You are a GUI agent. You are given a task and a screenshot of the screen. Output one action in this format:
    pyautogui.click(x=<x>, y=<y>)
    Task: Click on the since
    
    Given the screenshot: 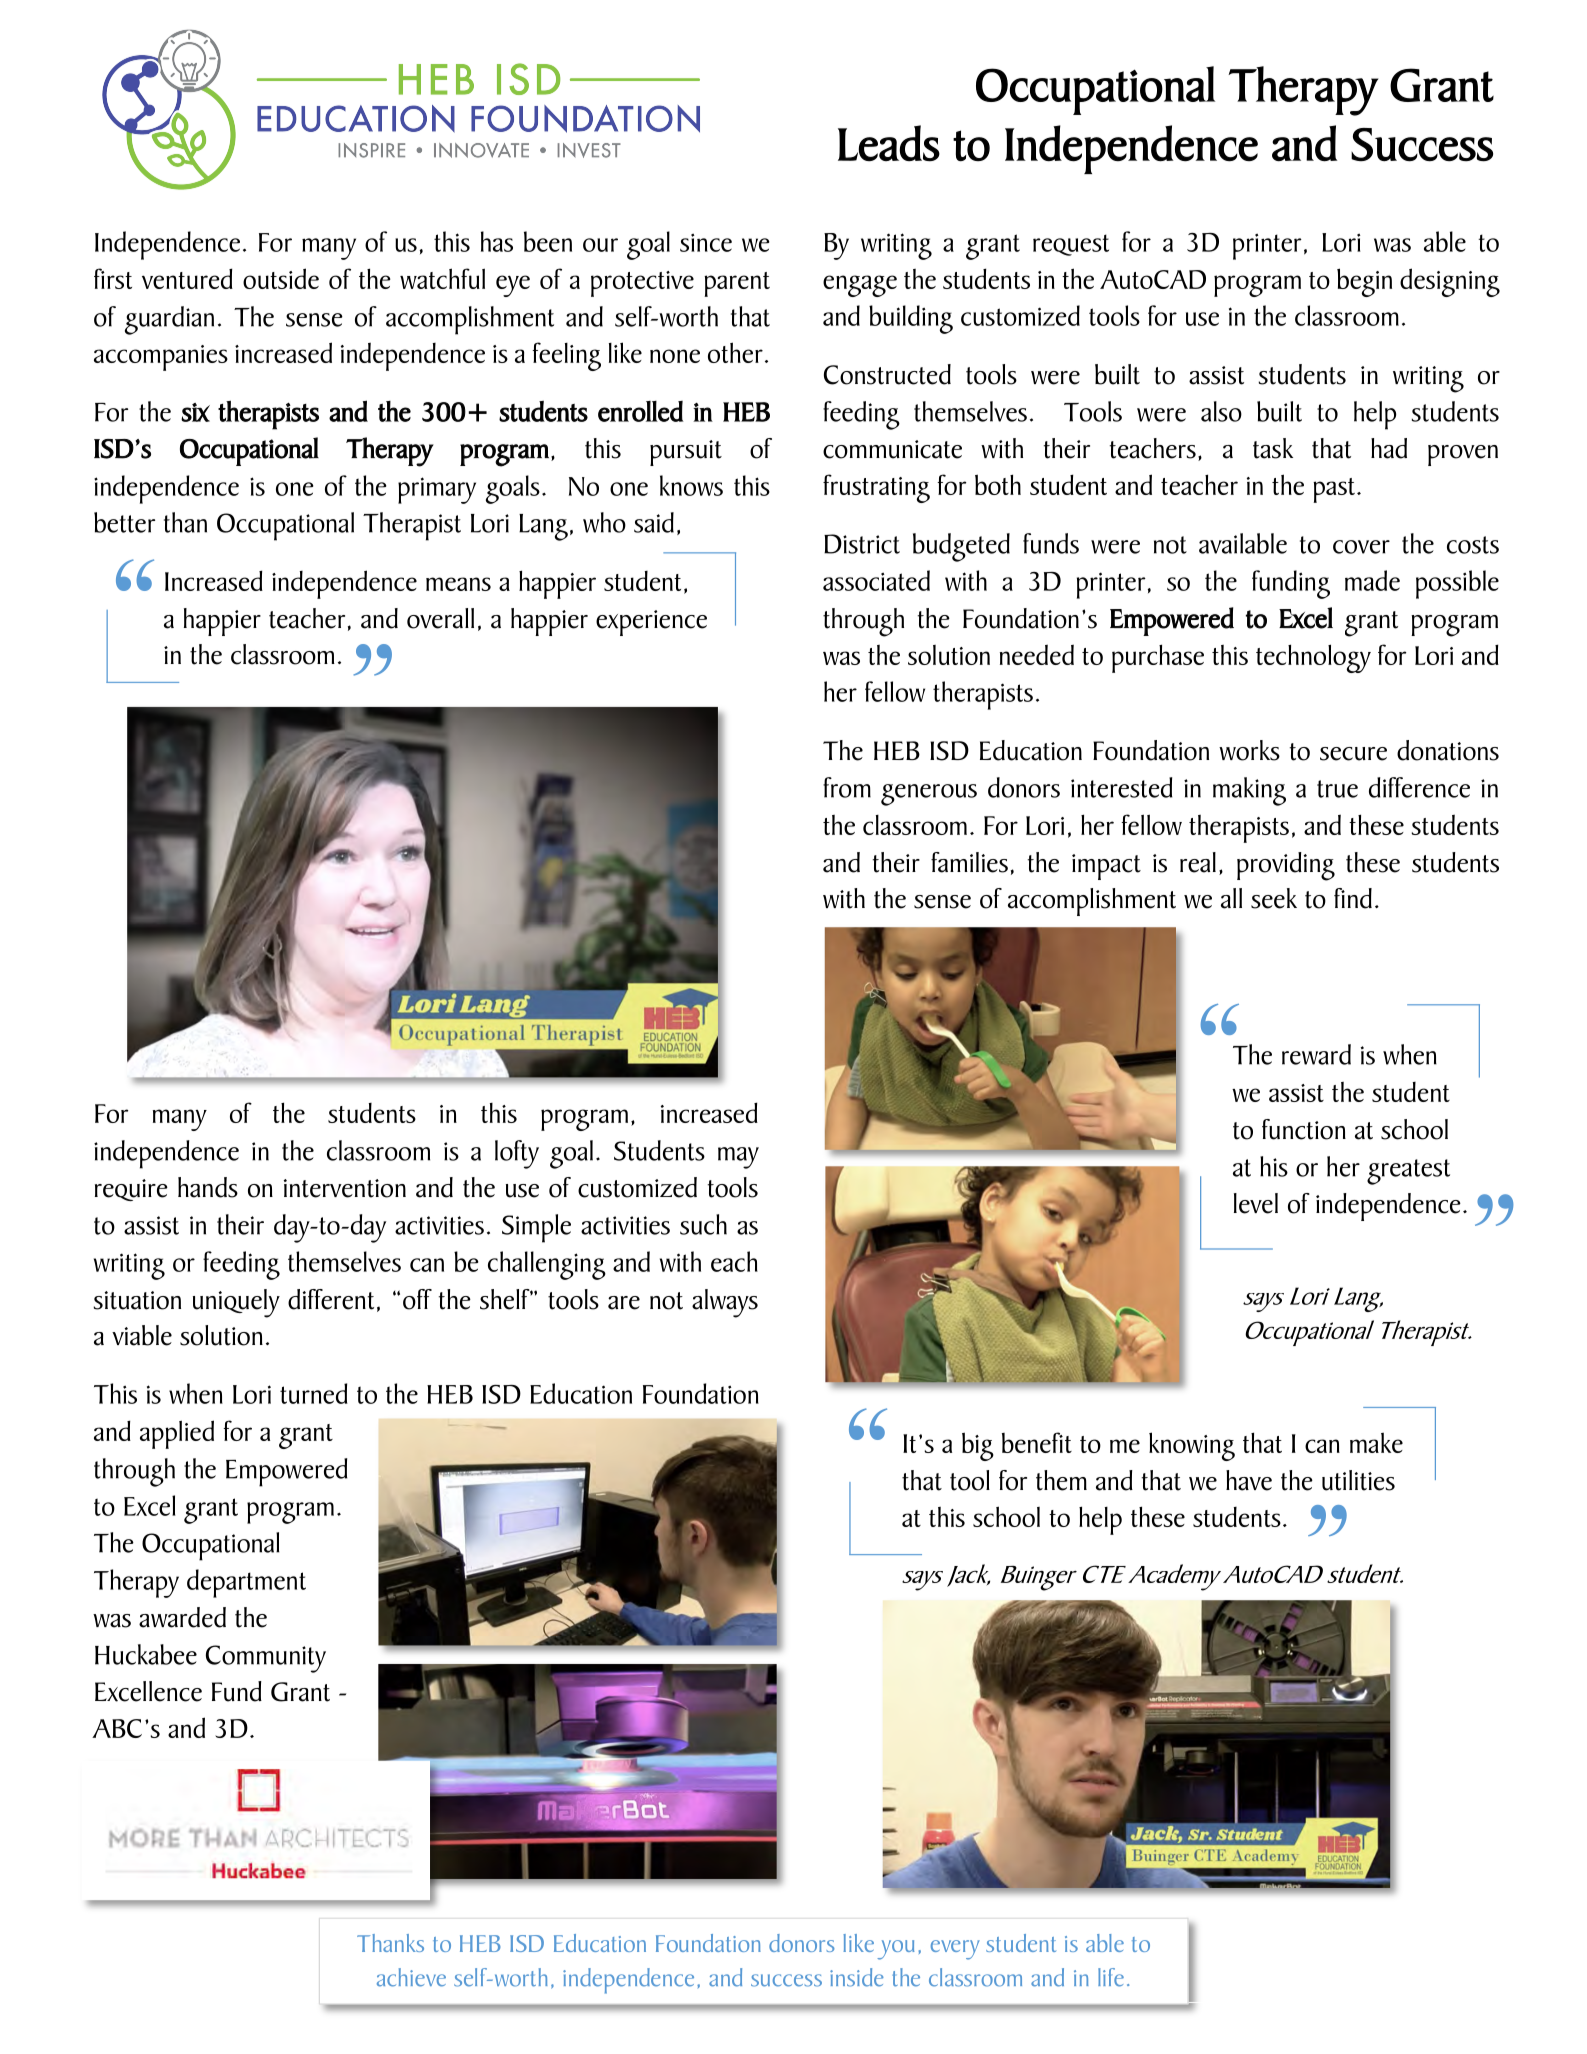 What is the action you would take?
    pyautogui.click(x=706, y=242)
